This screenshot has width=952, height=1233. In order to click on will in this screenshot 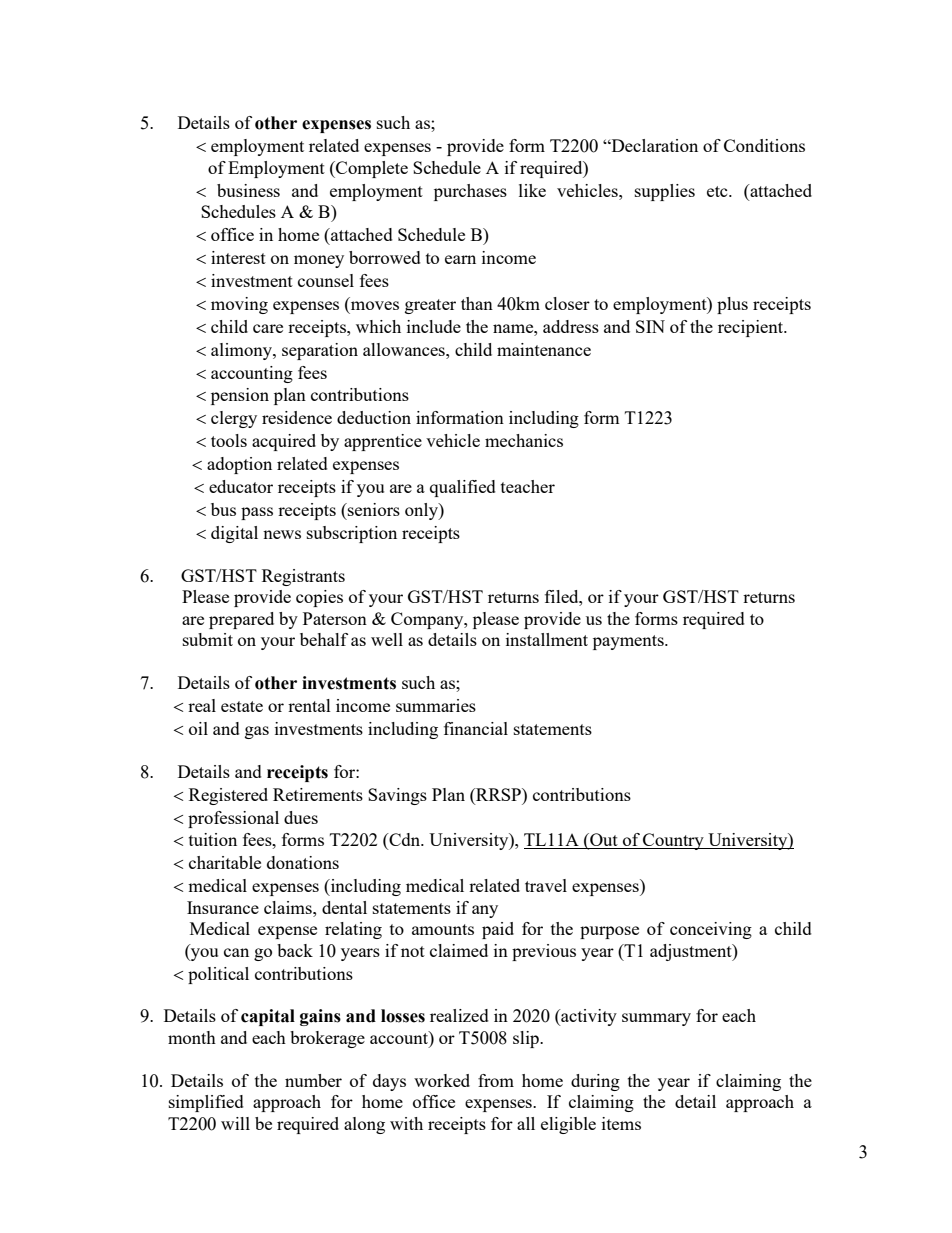, I will do `click(235, 1123)`.
